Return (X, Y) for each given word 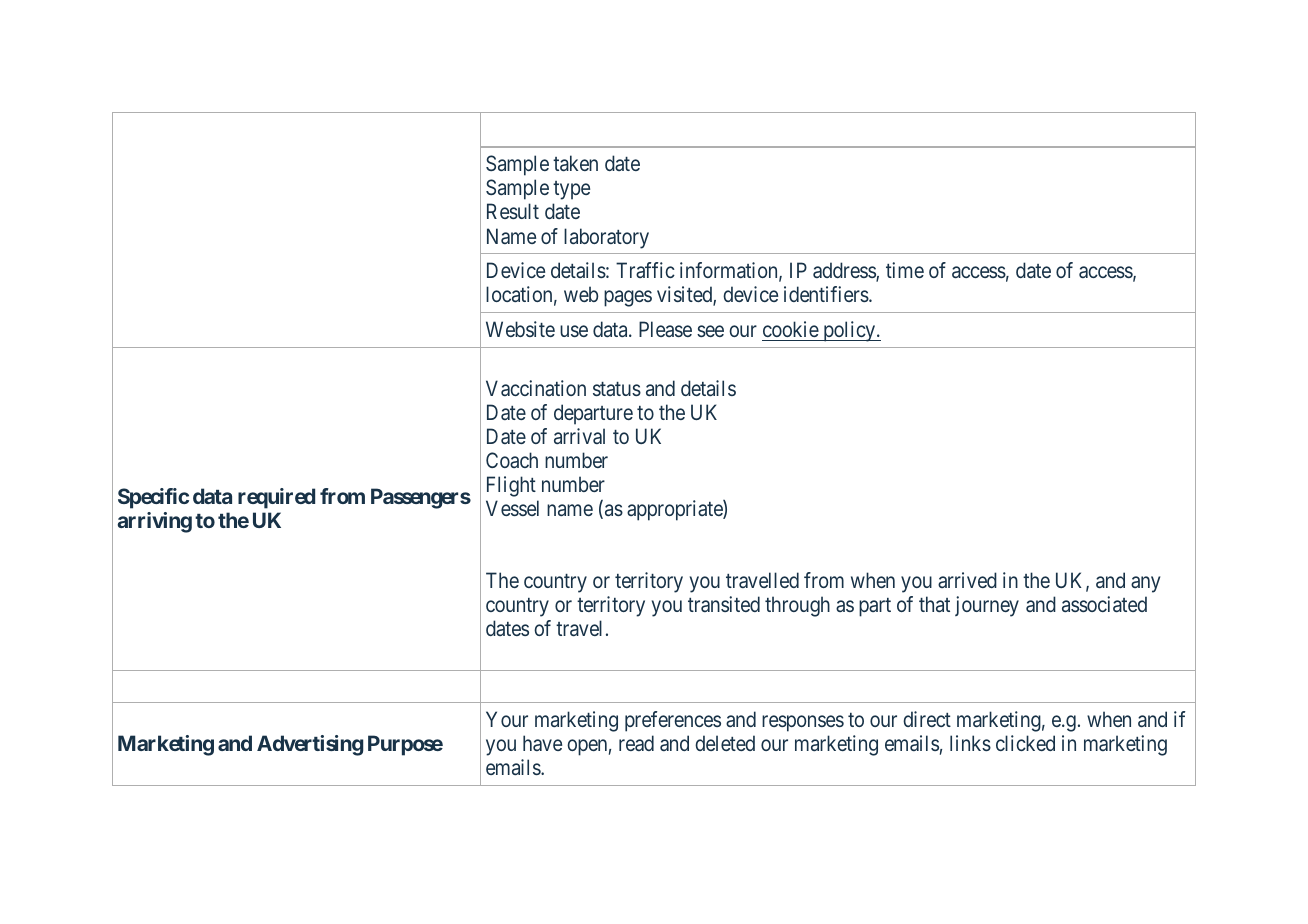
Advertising (310, 745)
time (905, 270)
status (617, 389)
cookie (791, 329)
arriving (155, 522)
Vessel (512, 508)
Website (520, 329)
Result (513, 211)
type (571, 190)
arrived (967, 580)
